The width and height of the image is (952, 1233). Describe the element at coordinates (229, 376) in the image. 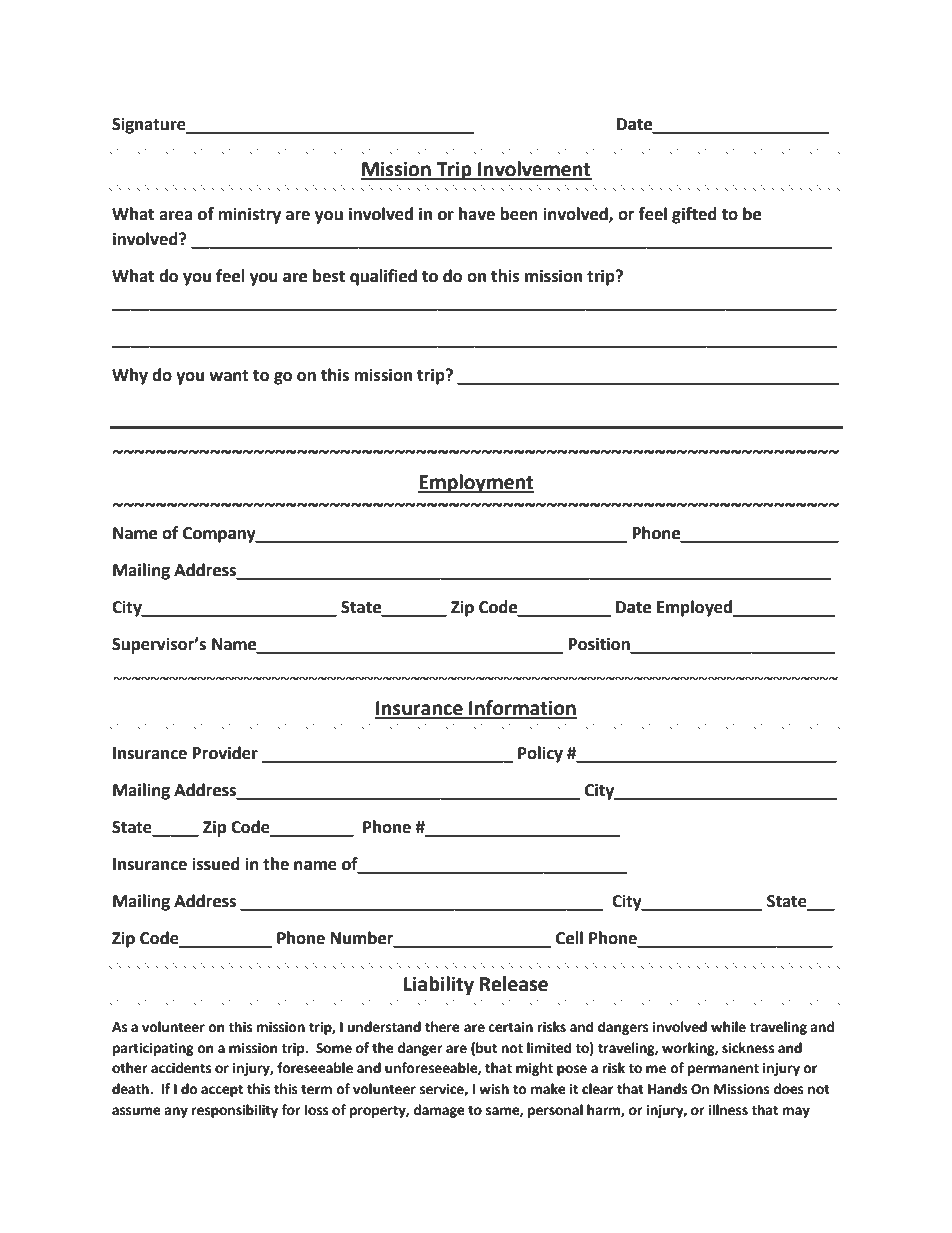

I see `want` at that location.
